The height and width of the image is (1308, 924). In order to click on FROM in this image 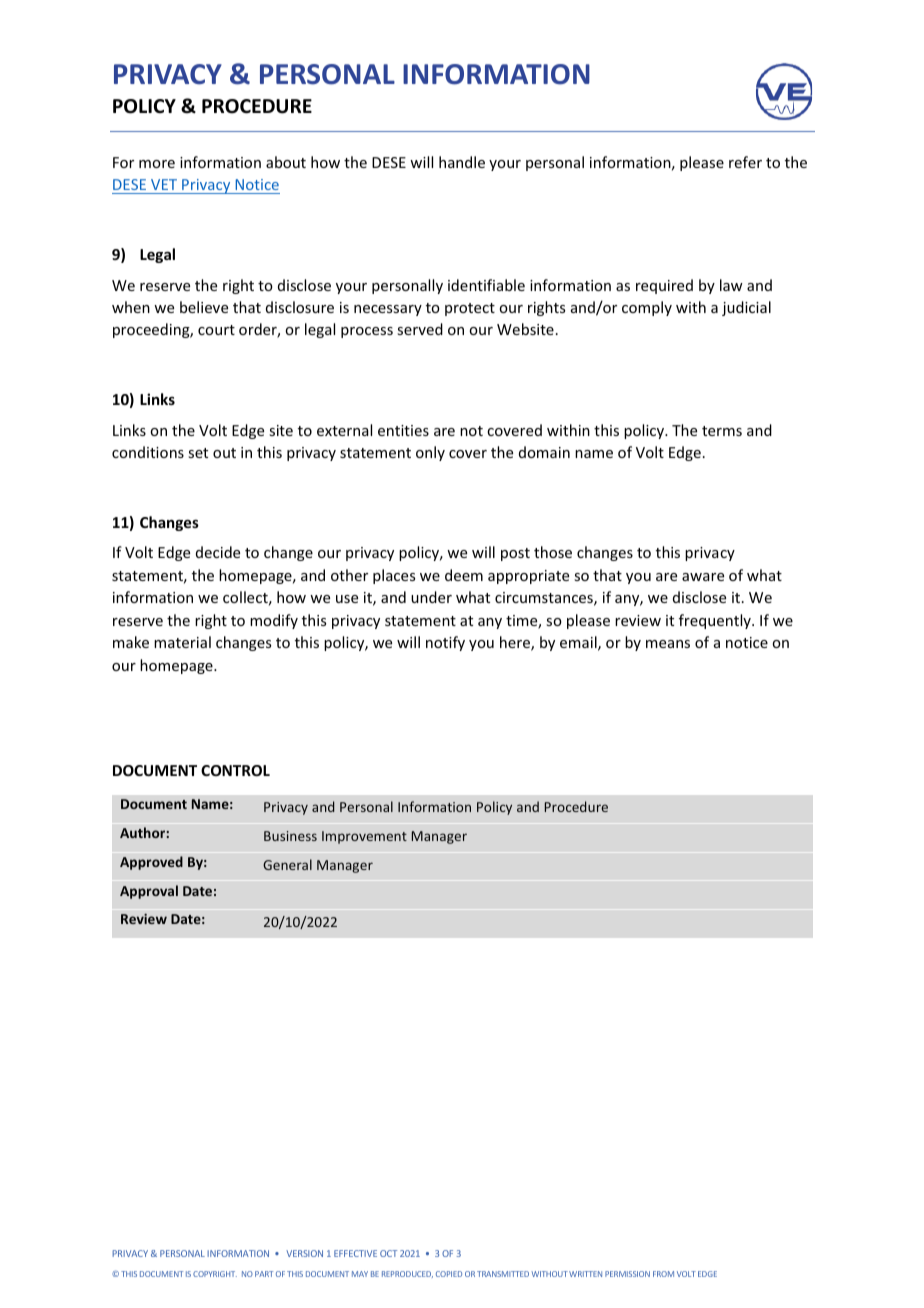, I will do `click(663, 1274)`.
